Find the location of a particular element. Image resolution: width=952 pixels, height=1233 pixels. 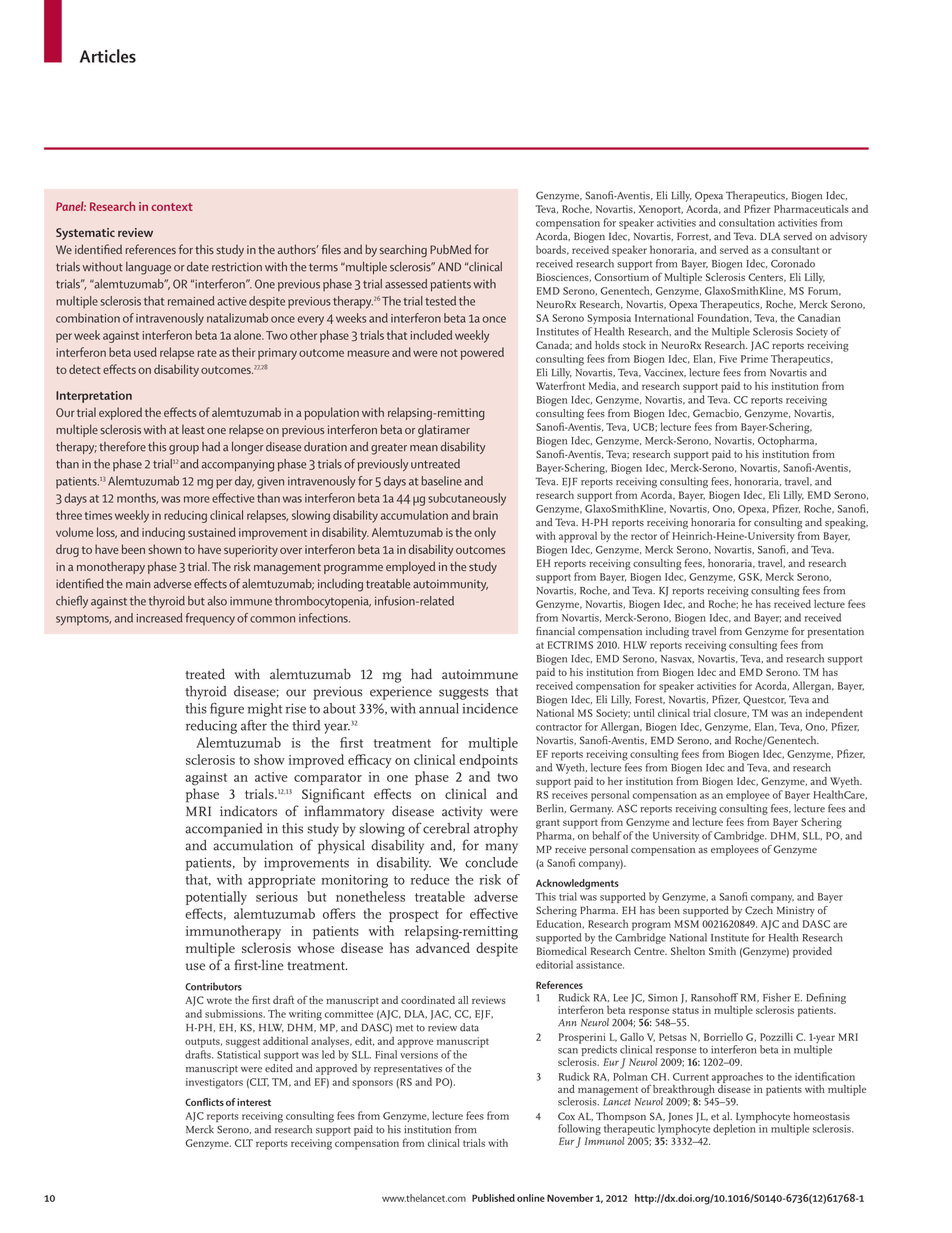

Prime is located at coordinates (754, 359).
